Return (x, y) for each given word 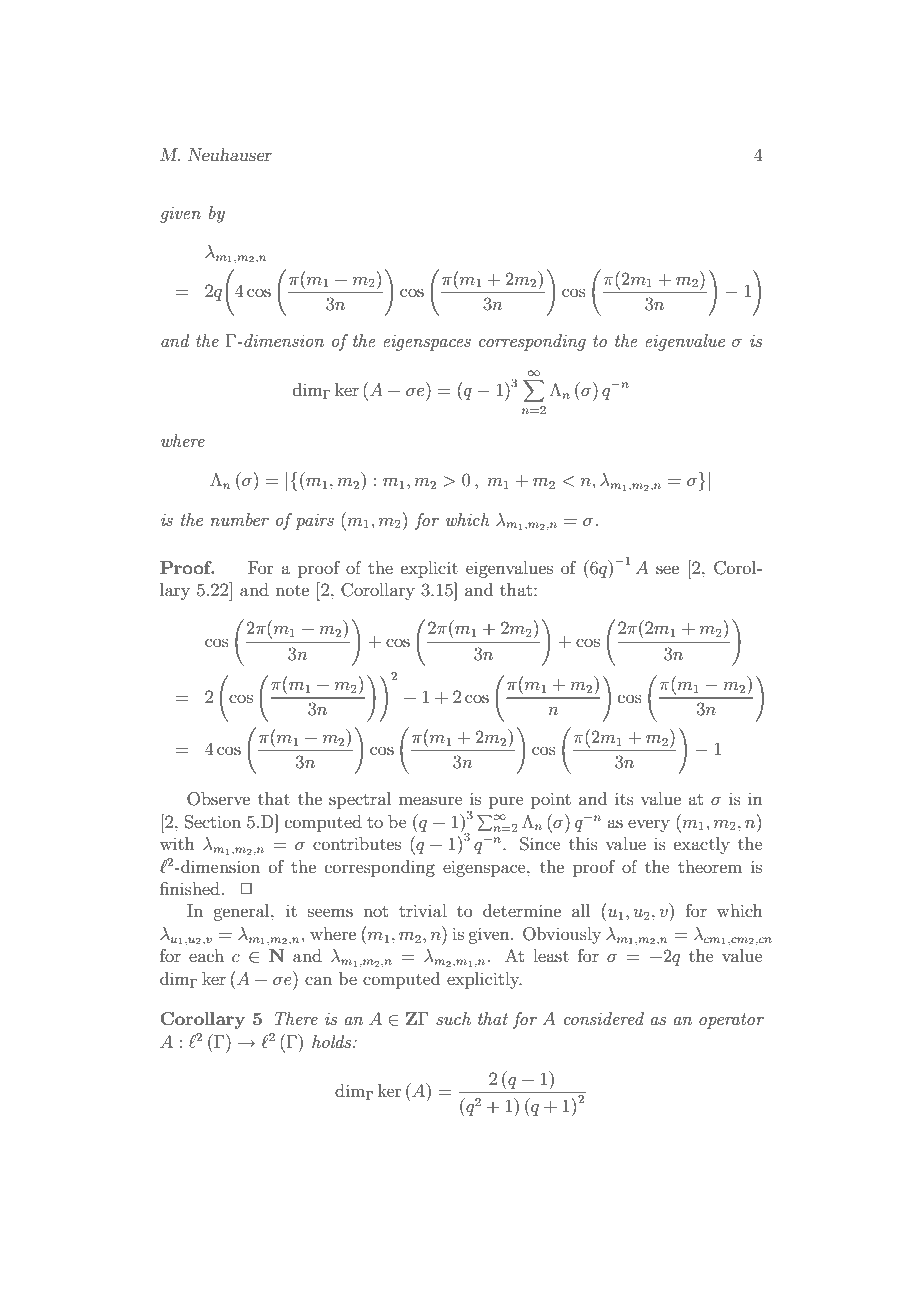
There (296, 1018)
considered (604, 1018)
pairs (314, 522)
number (239, 519)
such (453, 1018)
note (292, 590)
